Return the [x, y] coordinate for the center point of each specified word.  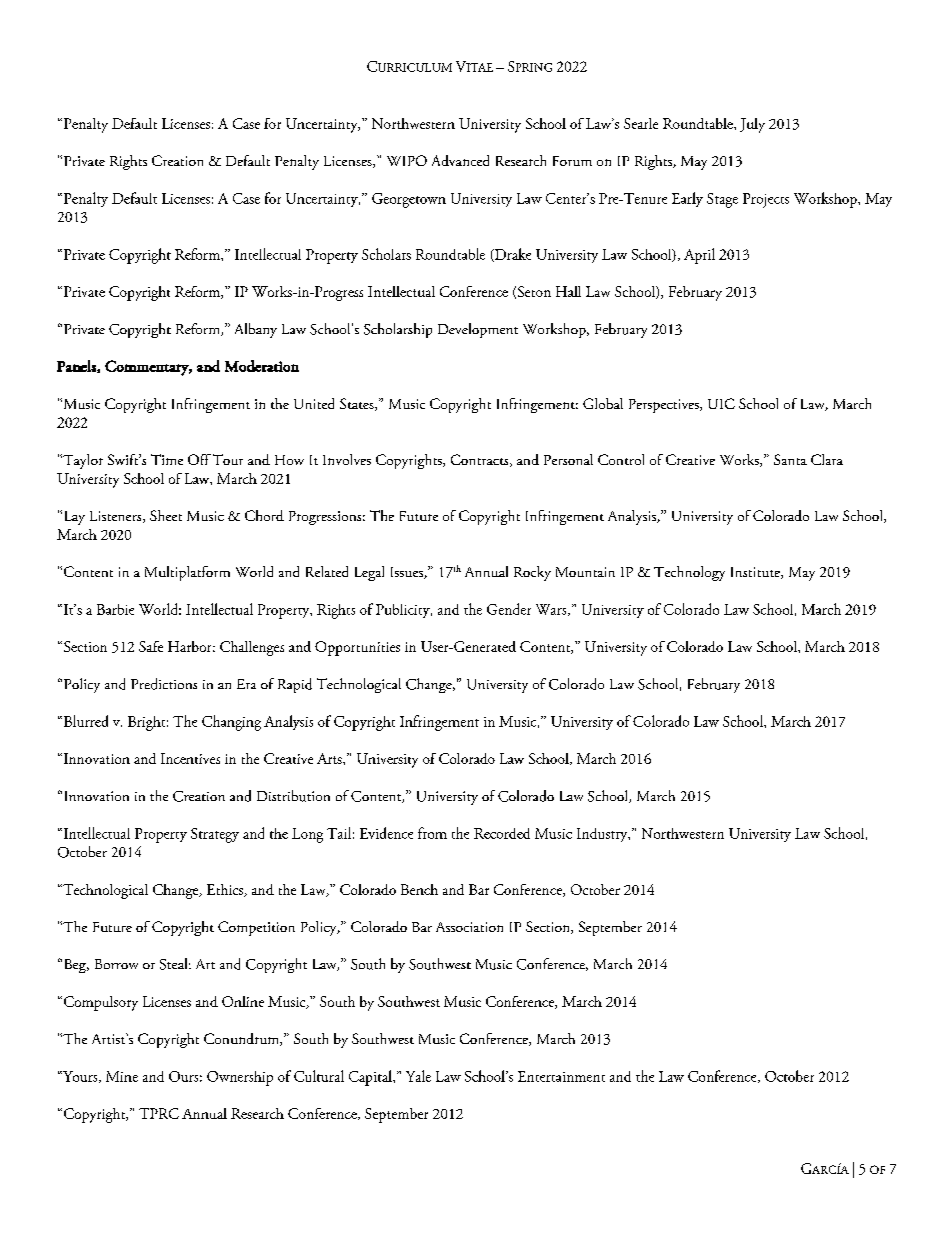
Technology [689, 573]
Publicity [404, 611]
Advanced [460, 160]
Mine [122, 1076]
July [752, 125]
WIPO [407, 160]
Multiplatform [187, 573]
